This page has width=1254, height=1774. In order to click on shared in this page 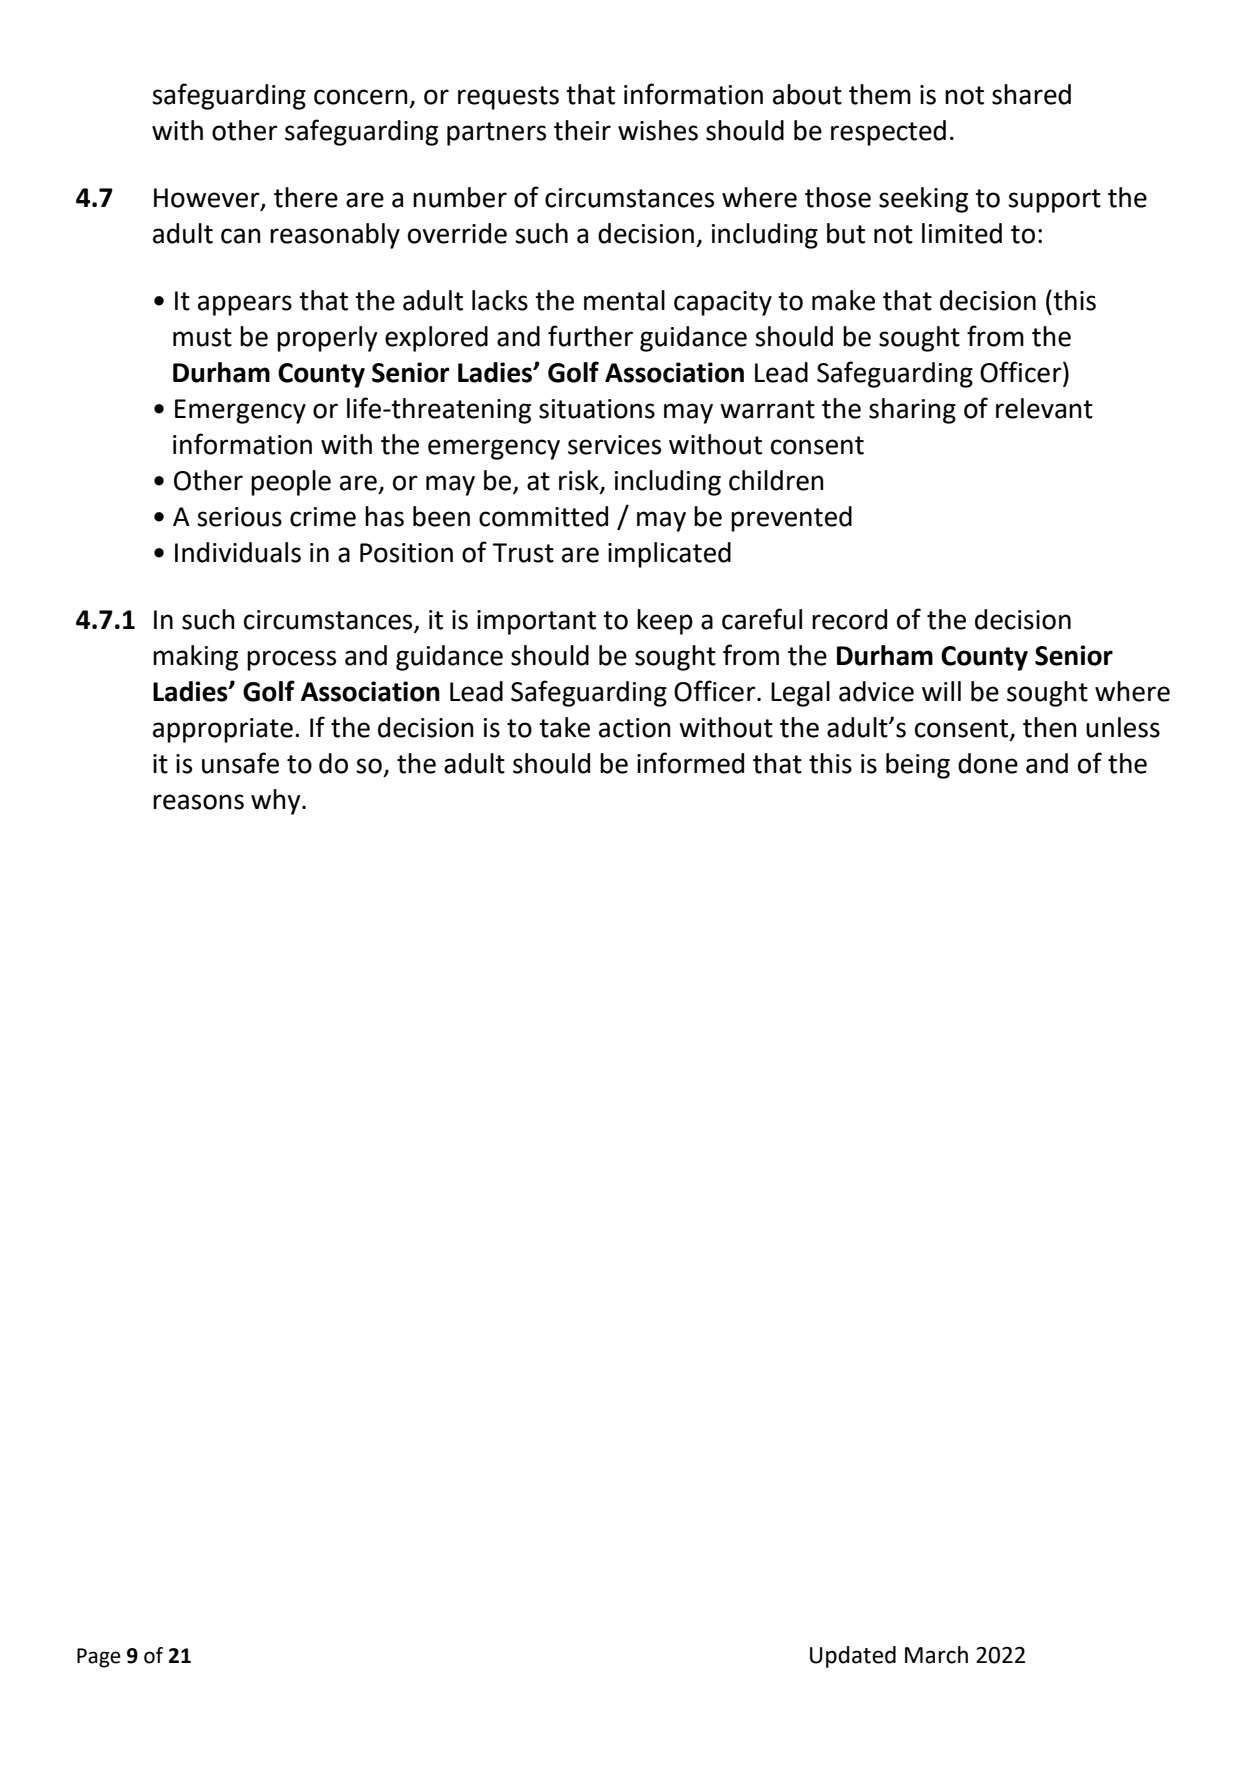, I will do `click(1031, 94)`.
